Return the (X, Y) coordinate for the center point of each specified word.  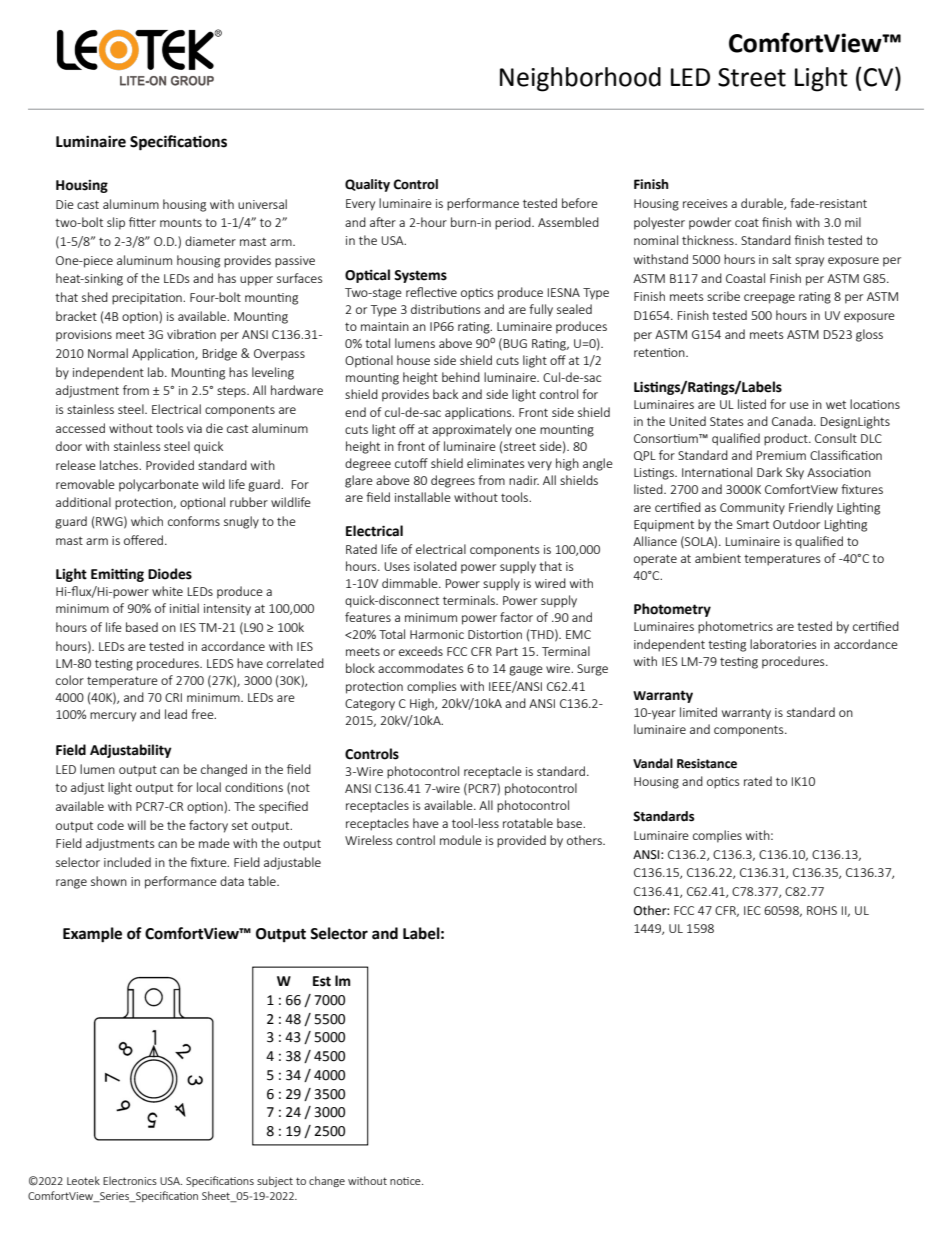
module (461, 840)
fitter (142, 222)
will (137, 825)
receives (705, 203)
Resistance (707, 764)
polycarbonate (159, 485)
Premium (781, 455)
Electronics (130, 1180)
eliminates (495, 463)
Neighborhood (580, 79)
